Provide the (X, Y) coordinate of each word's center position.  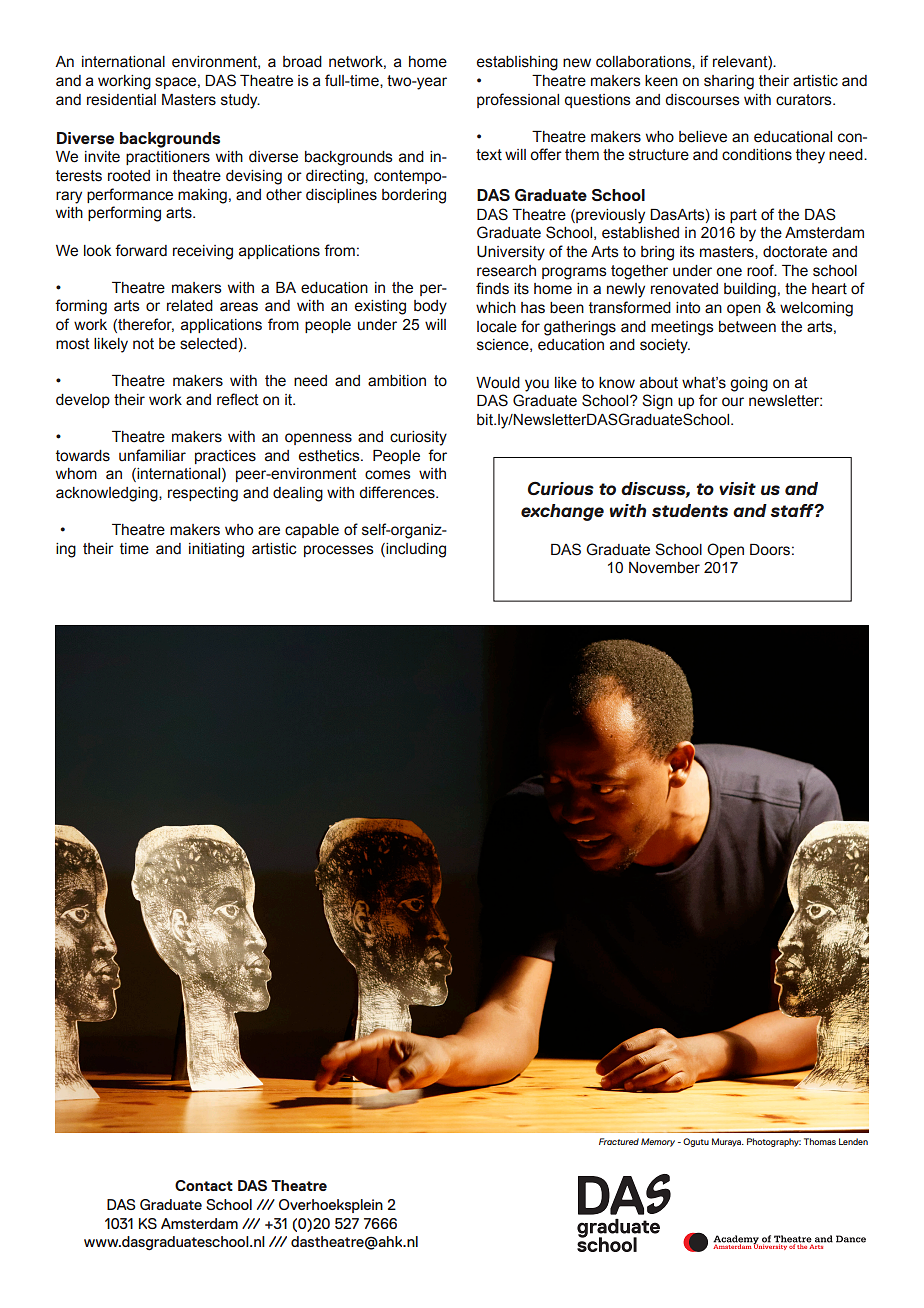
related (190, 306)
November (664, 568)
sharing (729, 82)
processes (339, 551)
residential (121, 100)
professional (518, 100)
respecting (203, 494)
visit (737, 488)
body (430, 307)
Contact (204, 1185)
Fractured (619, 1141)
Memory (658, 1142)
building (750, 290)
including (415, 550)
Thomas (820, 1141)
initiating (216, 550)
